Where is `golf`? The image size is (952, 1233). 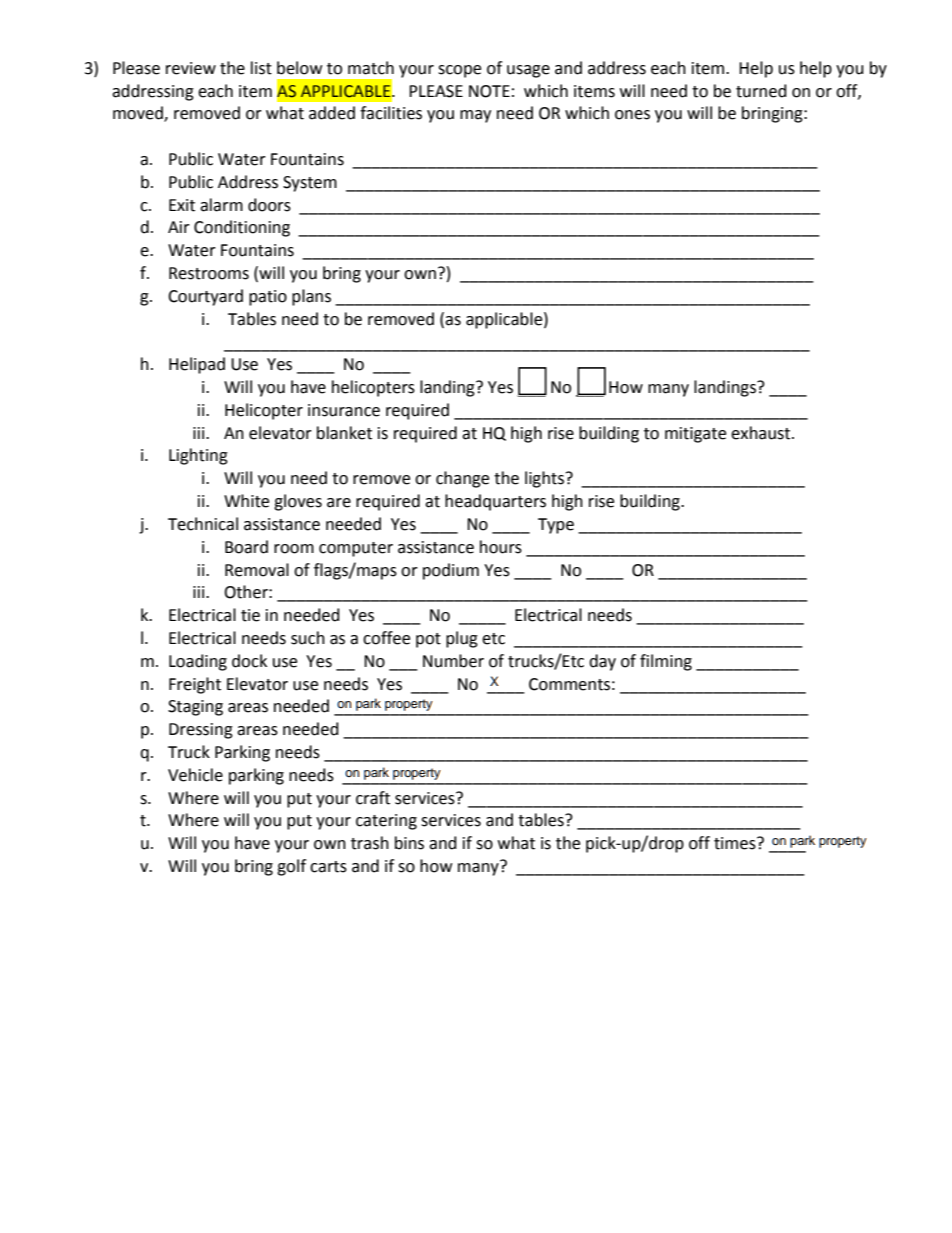 golf is located at coordinates (291, 867).
